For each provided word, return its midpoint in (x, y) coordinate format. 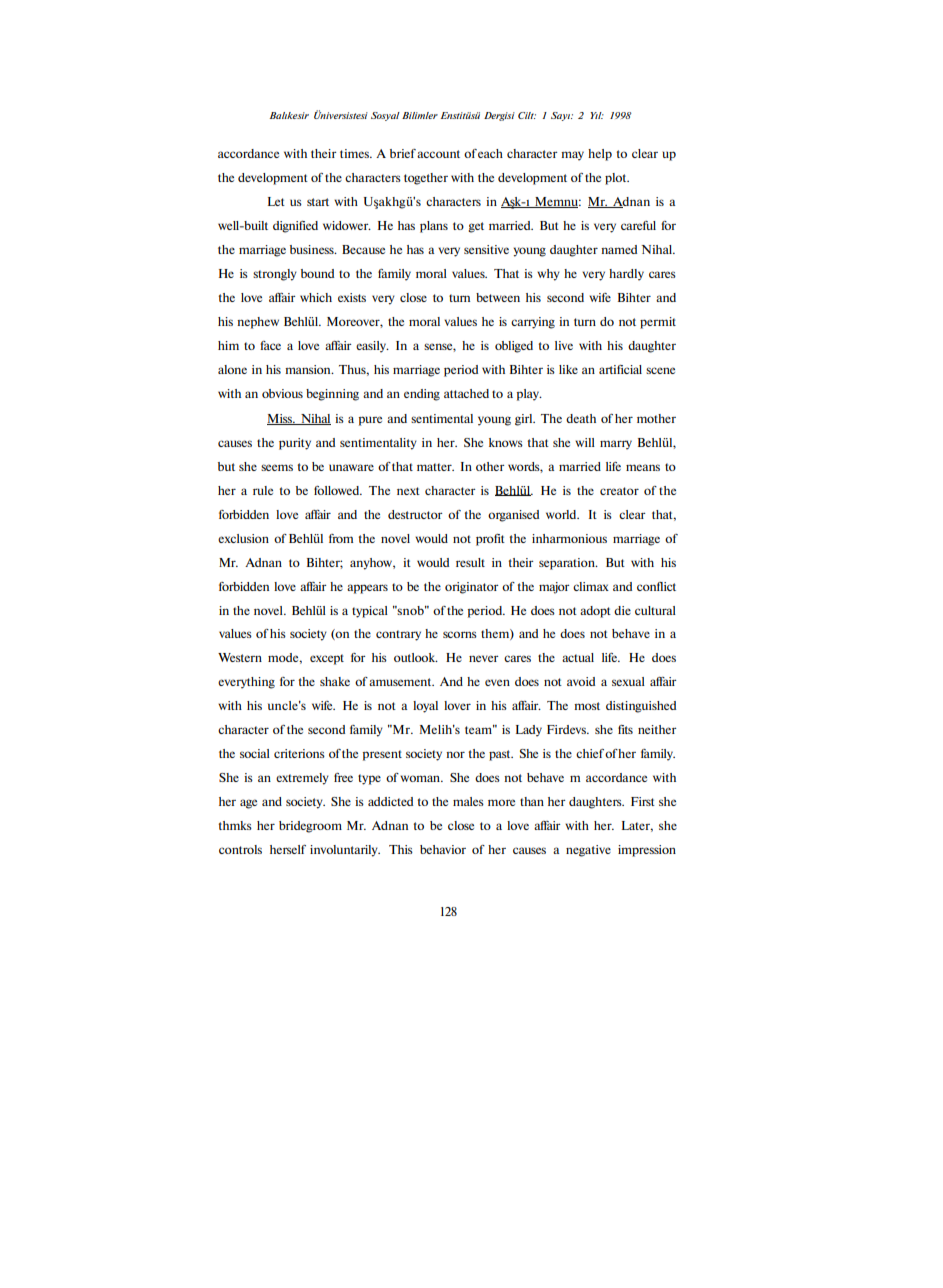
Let (276, 201)
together (426, 179)
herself (288, 849)
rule (263, 490)
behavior (443, 849)
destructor (415, 514)
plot (617, 179)
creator (619, 491)
